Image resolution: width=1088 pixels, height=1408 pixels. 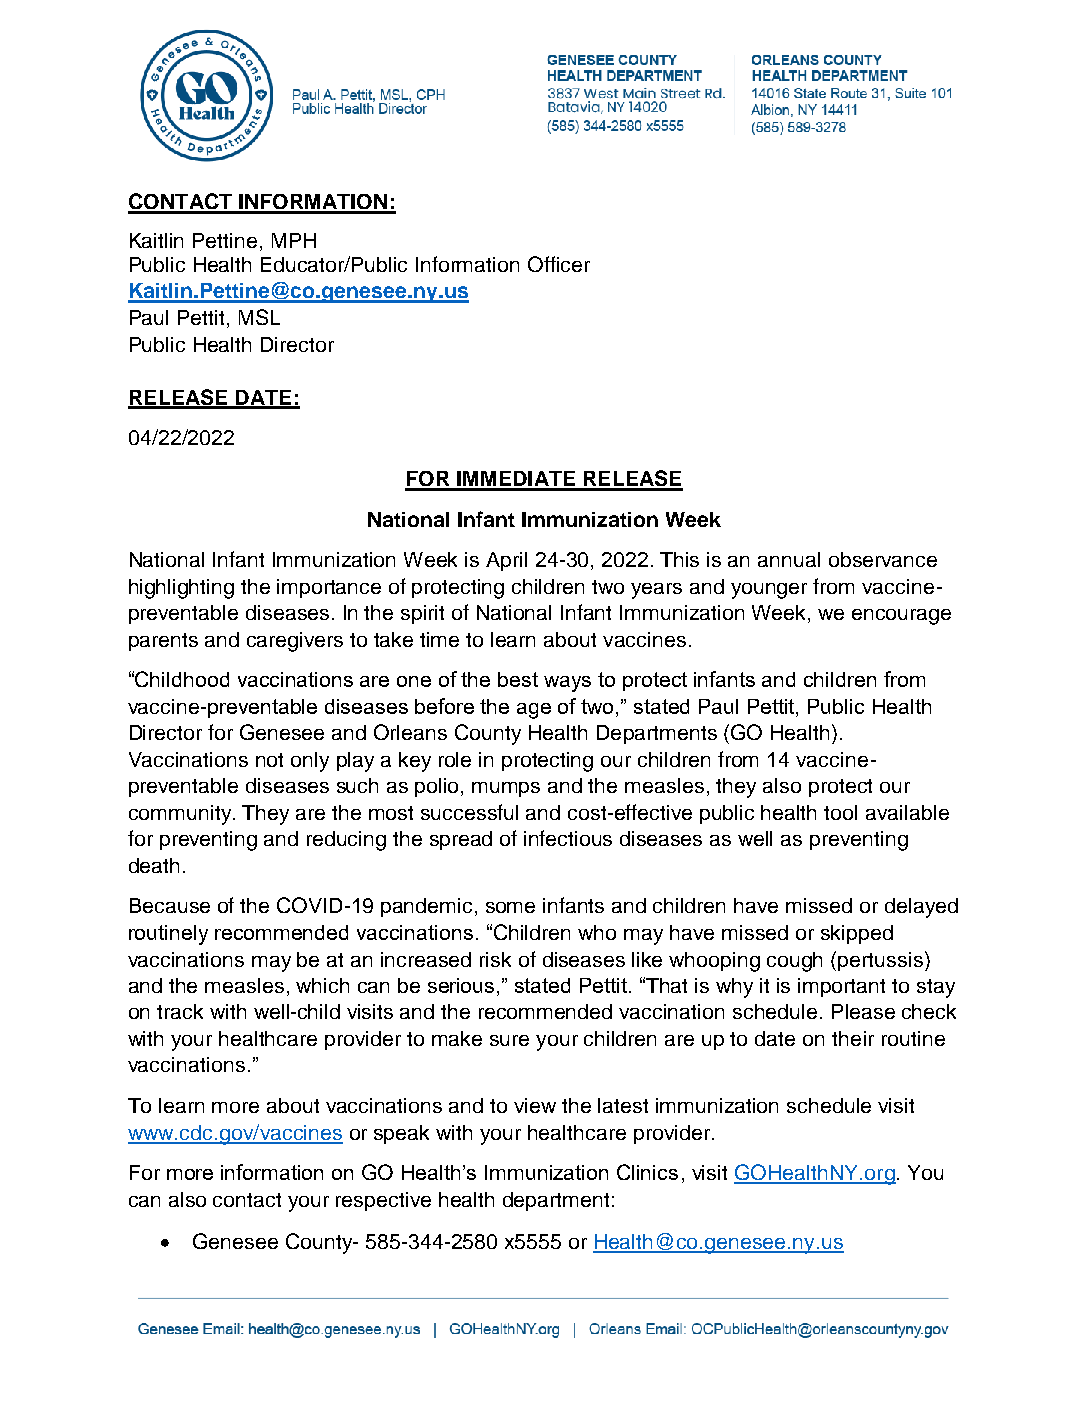 I want to click on highlighting, so click(x=181, y=589).
